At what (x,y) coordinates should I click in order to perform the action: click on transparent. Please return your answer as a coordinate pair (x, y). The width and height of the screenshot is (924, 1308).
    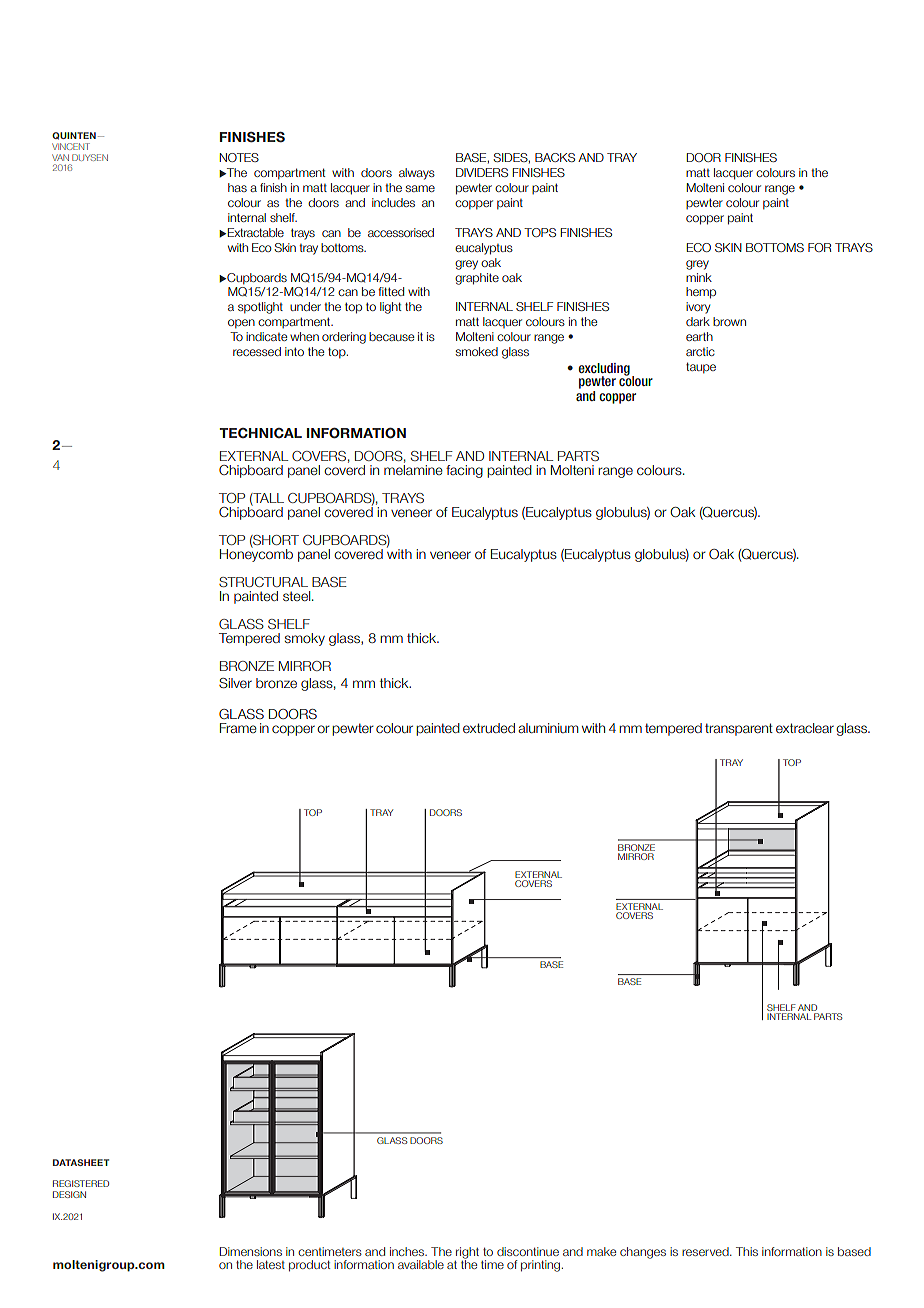
    Looking at the image, I should click on (739, 729).
